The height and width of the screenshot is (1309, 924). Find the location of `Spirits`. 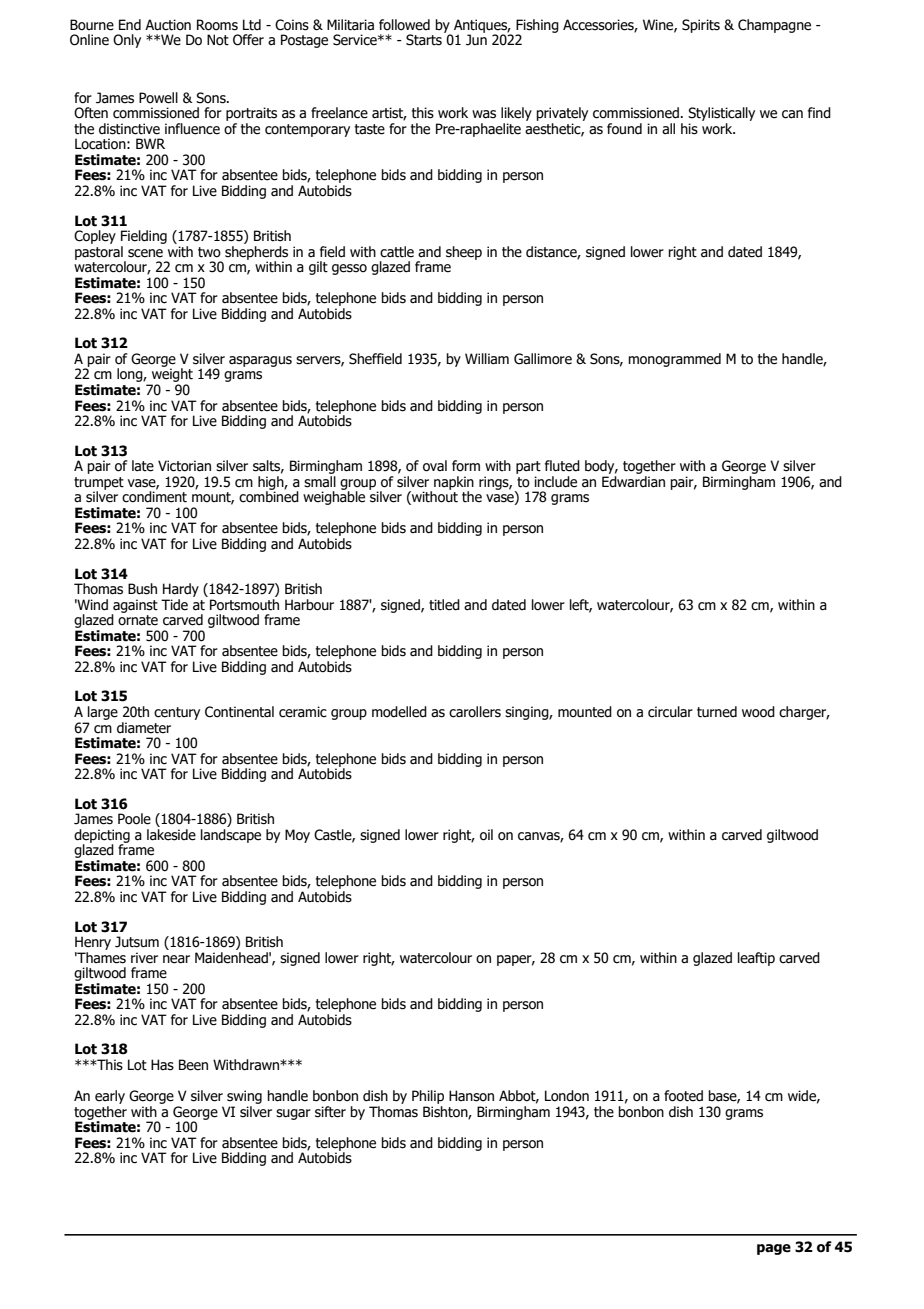

Spirits is located at coordinates (701, 26).
